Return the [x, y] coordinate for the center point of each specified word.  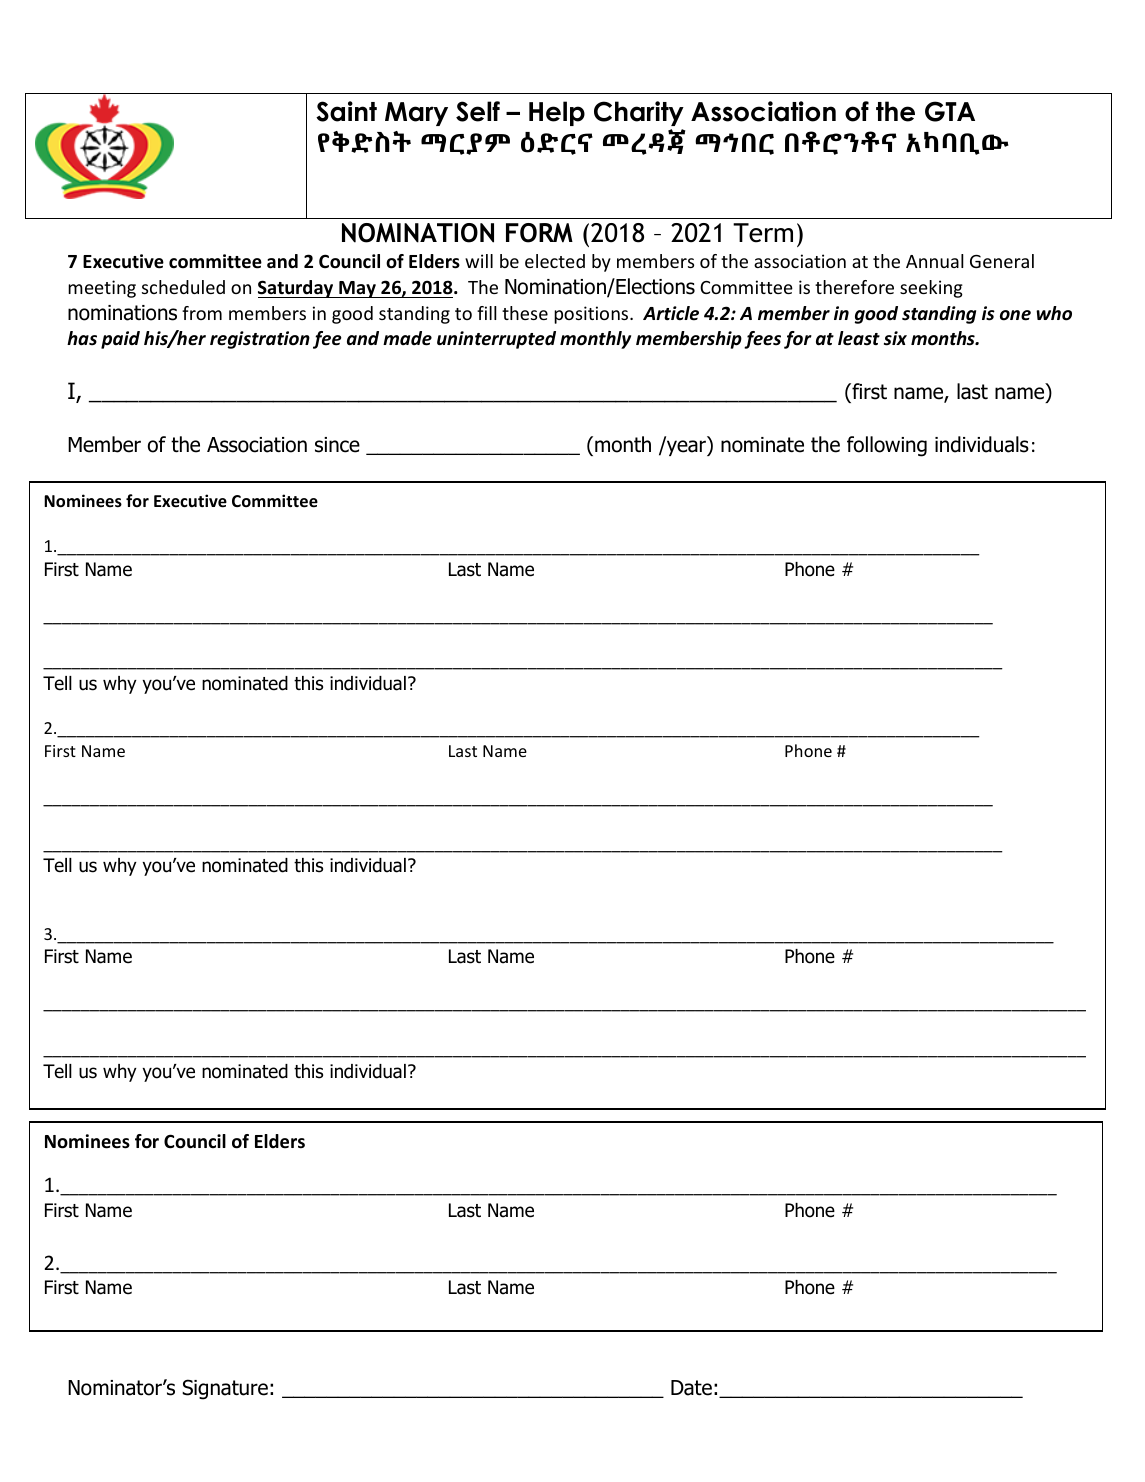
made [407, 338]
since [337, 445]
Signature [225, 1389]
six [895, 338]
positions [592, 315]
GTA [950, 111]
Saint [346, 111]
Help [557, 113]
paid [120, 340]
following [887, 446]
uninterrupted [496, 340]
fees [762, 340]
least [859, 338]
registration [260, 340]
